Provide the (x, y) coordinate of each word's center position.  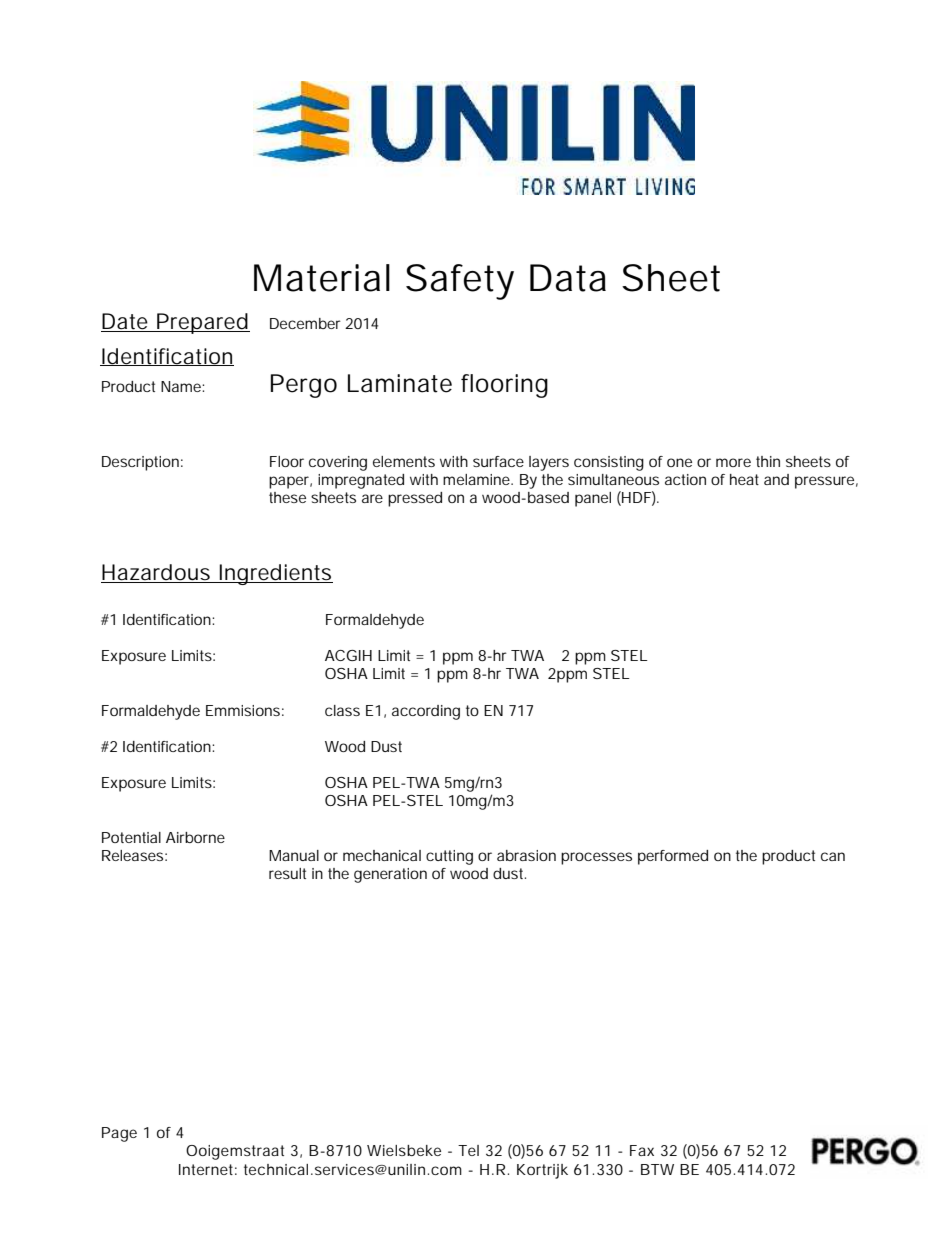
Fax (642, 1150)
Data (568, 278)
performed (673, 857)
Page (119, 1134)
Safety (460, 282)
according (426, 712)
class (342, 710)
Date (125, 322)
